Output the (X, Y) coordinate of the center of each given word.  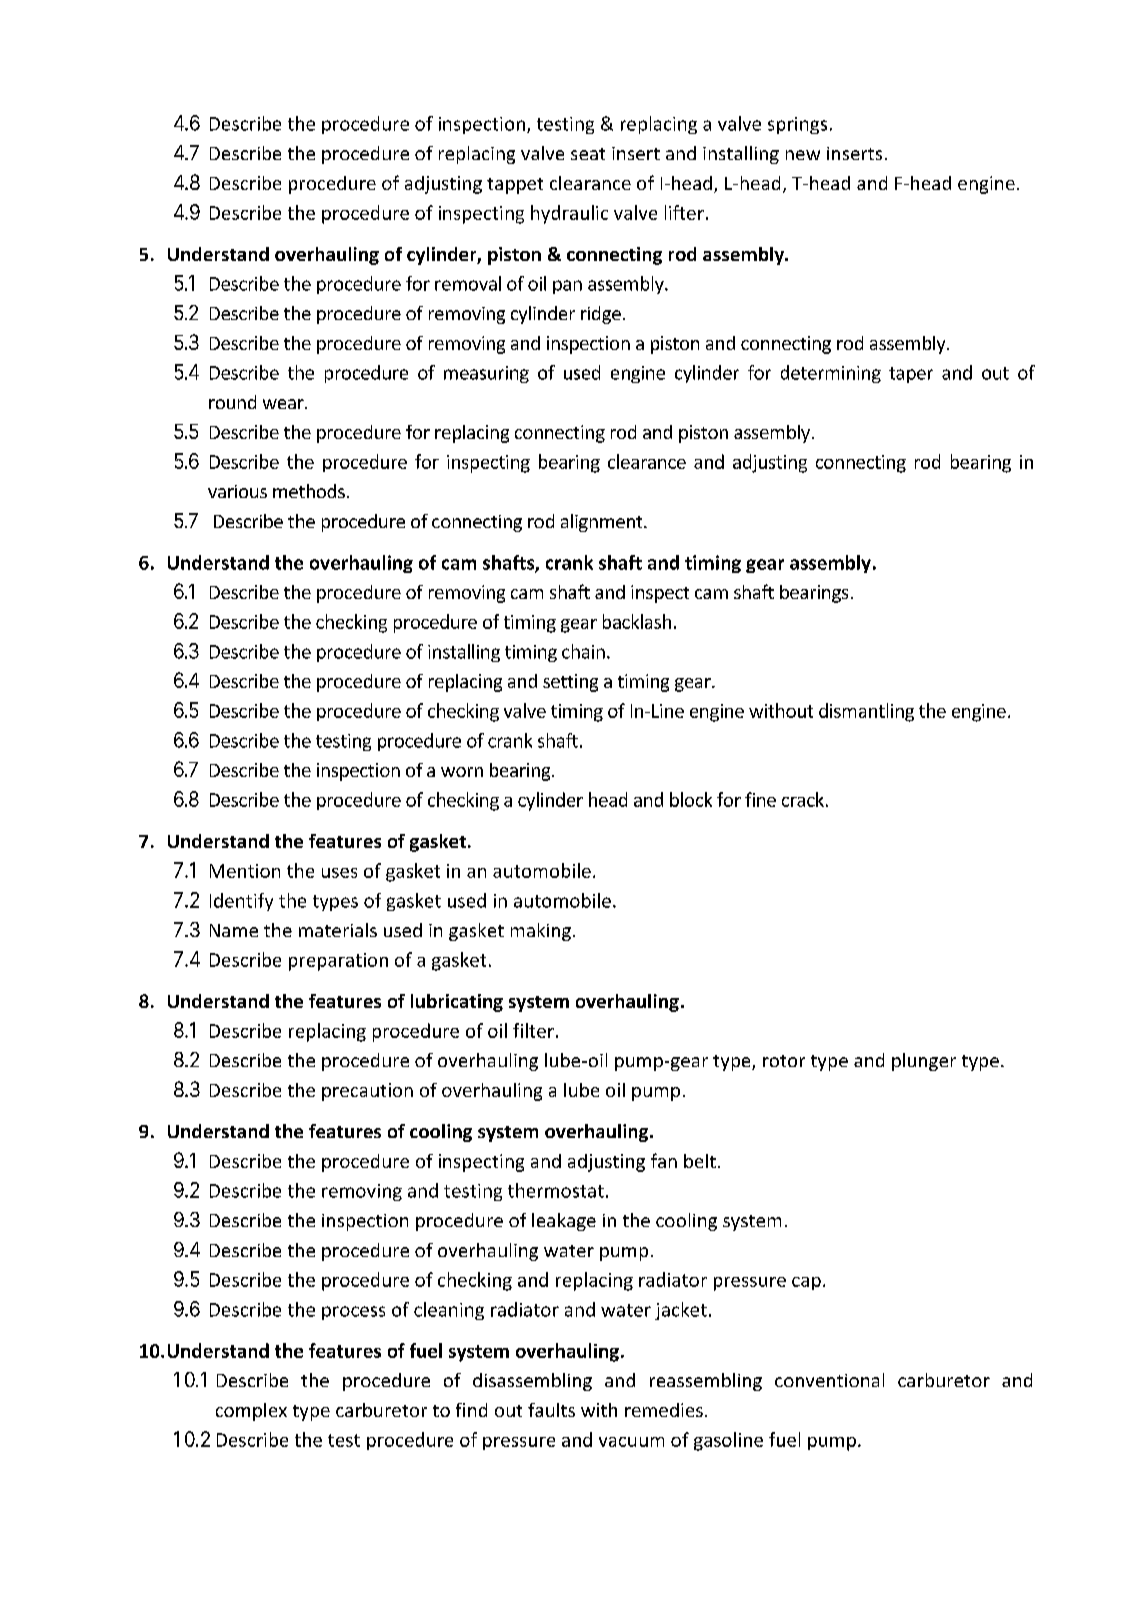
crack (803, 799)
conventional (829, 1380)
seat (588, 154)
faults (551, 1410)
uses (339, 873)
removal (468, 283)
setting (570, 683)
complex (251, 1412)
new (803, 155)
